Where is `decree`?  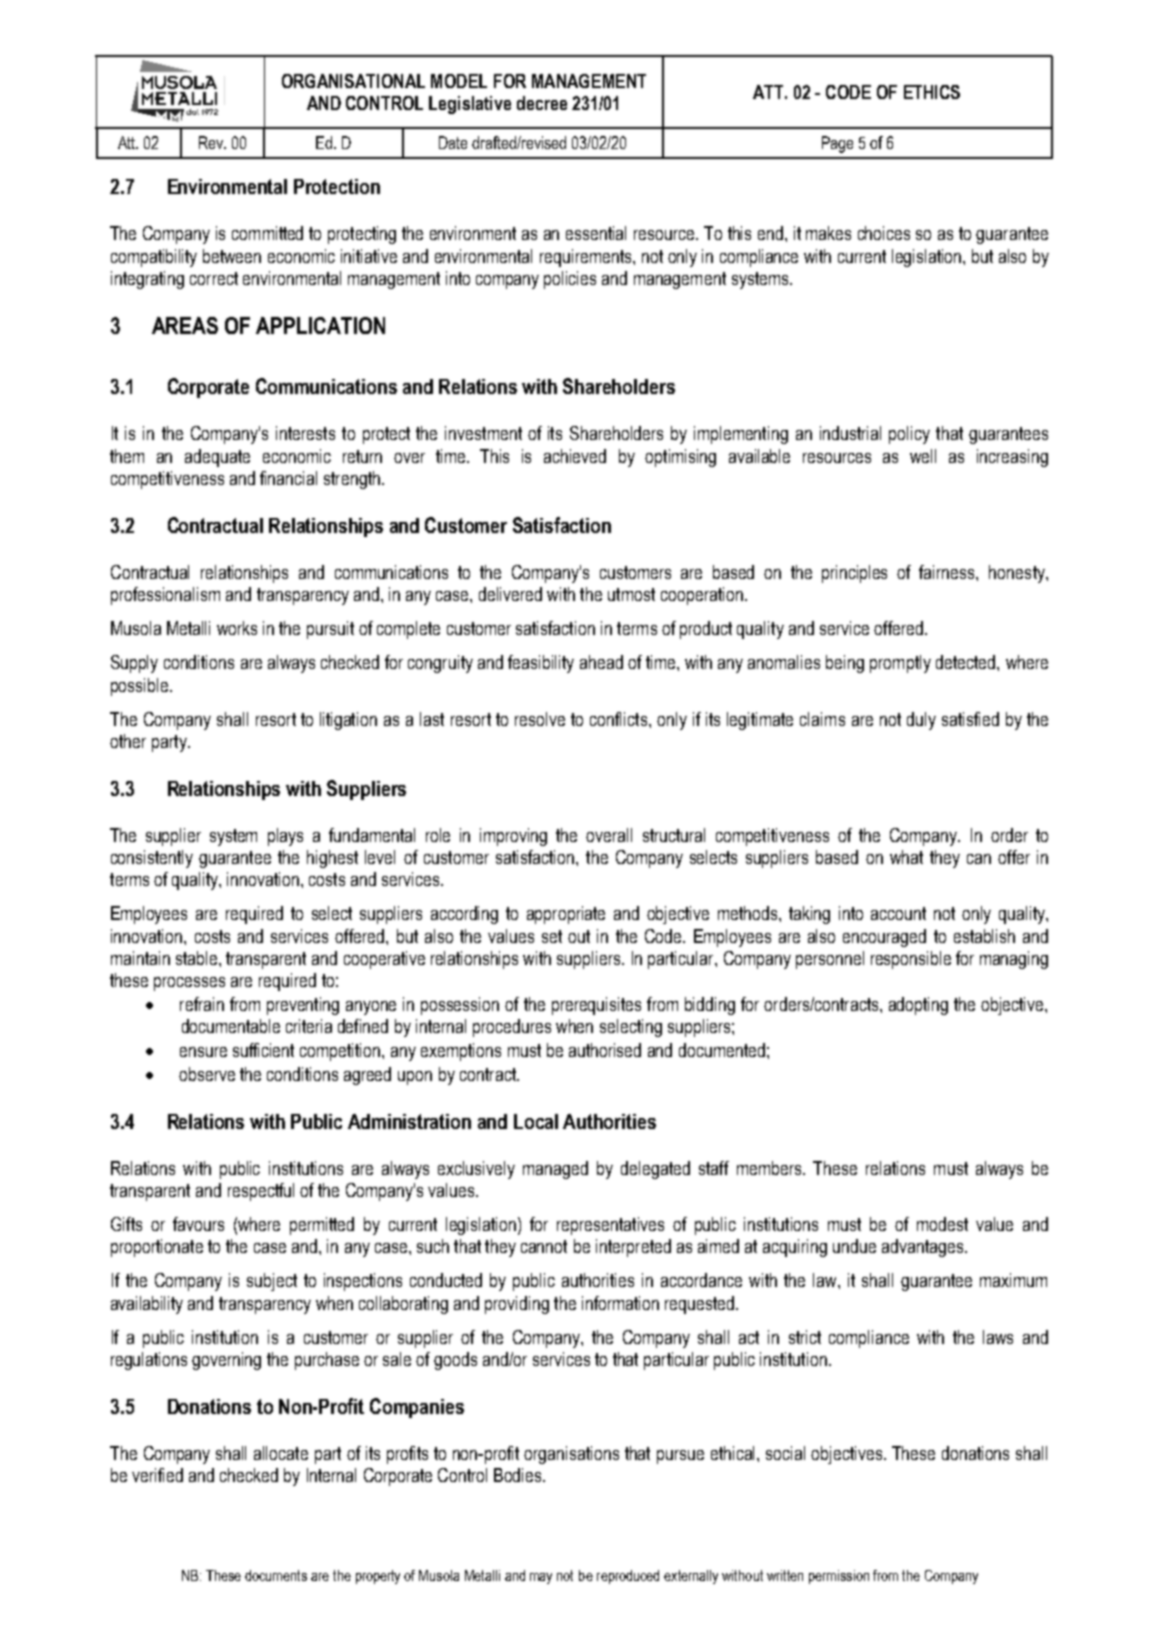 decree is located at coordinates (542, 103).
